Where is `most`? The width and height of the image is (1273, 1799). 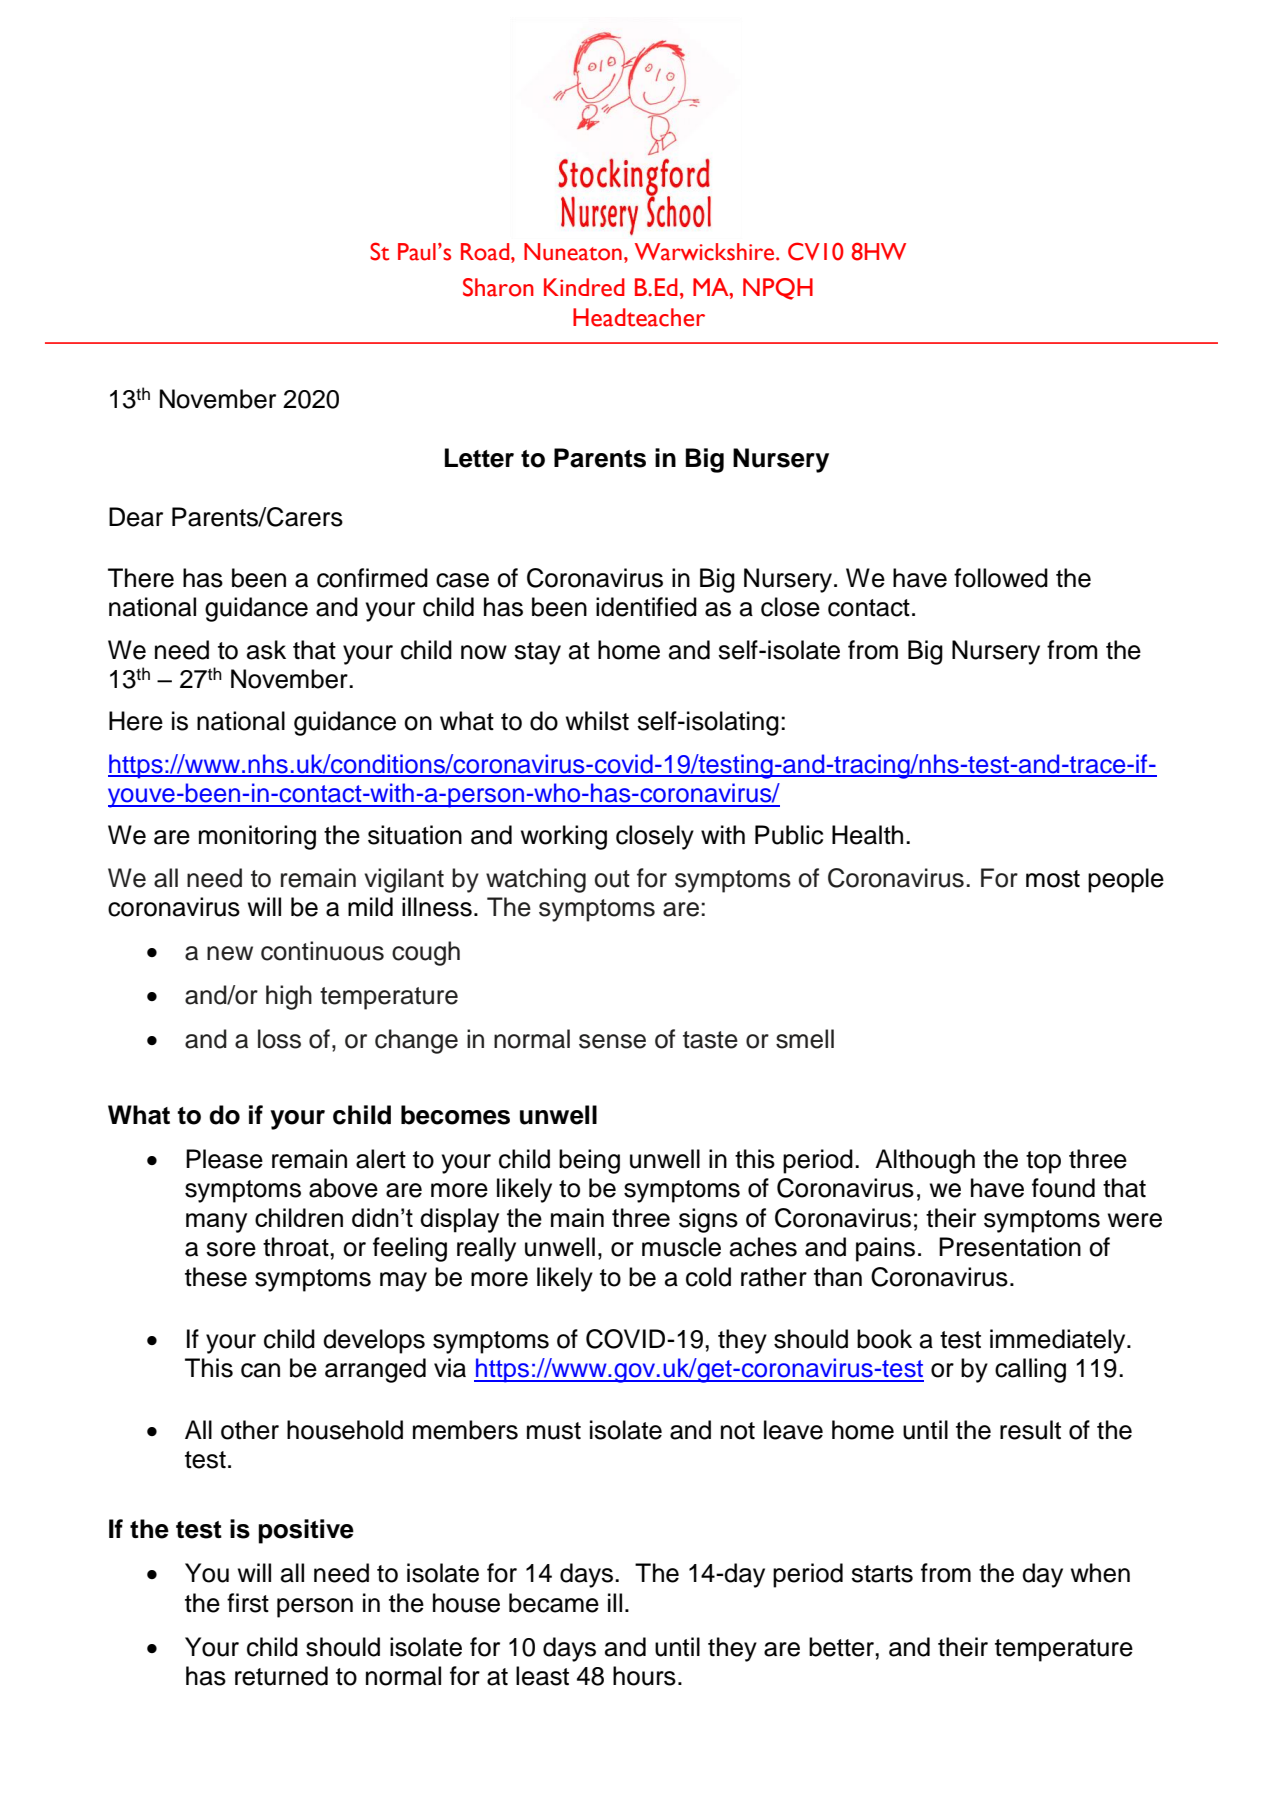 most is located at coordinates (1053, 879).
